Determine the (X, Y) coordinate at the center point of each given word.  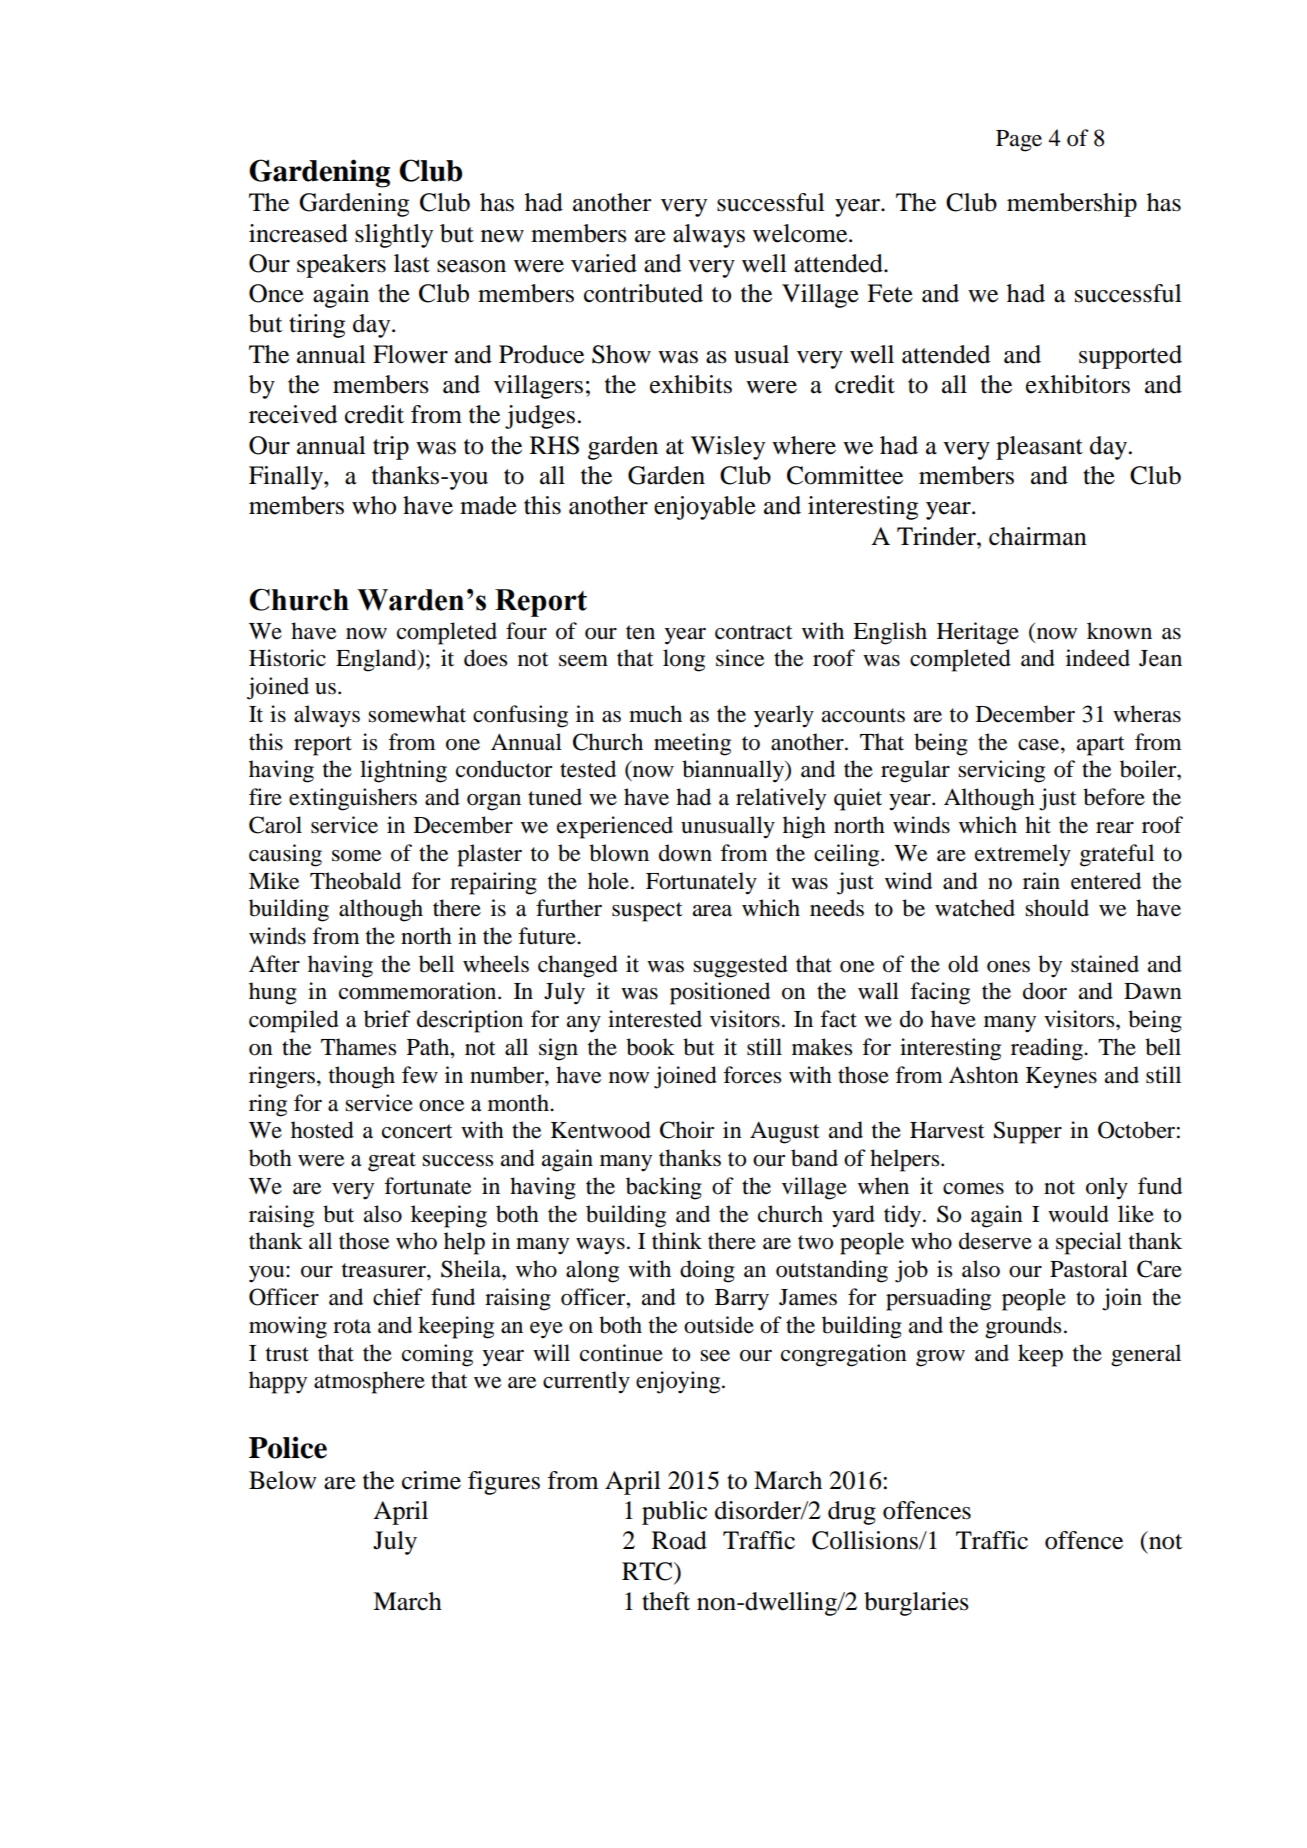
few (420, 1075)
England (377, 660)
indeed (1098, 658)
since (740, 658)
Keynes (1061, 1078)
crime (431, 1480)
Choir (687, 1130)
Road (679, 1540)
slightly (394, 236)
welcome (801, 233)
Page (1019, 141)
